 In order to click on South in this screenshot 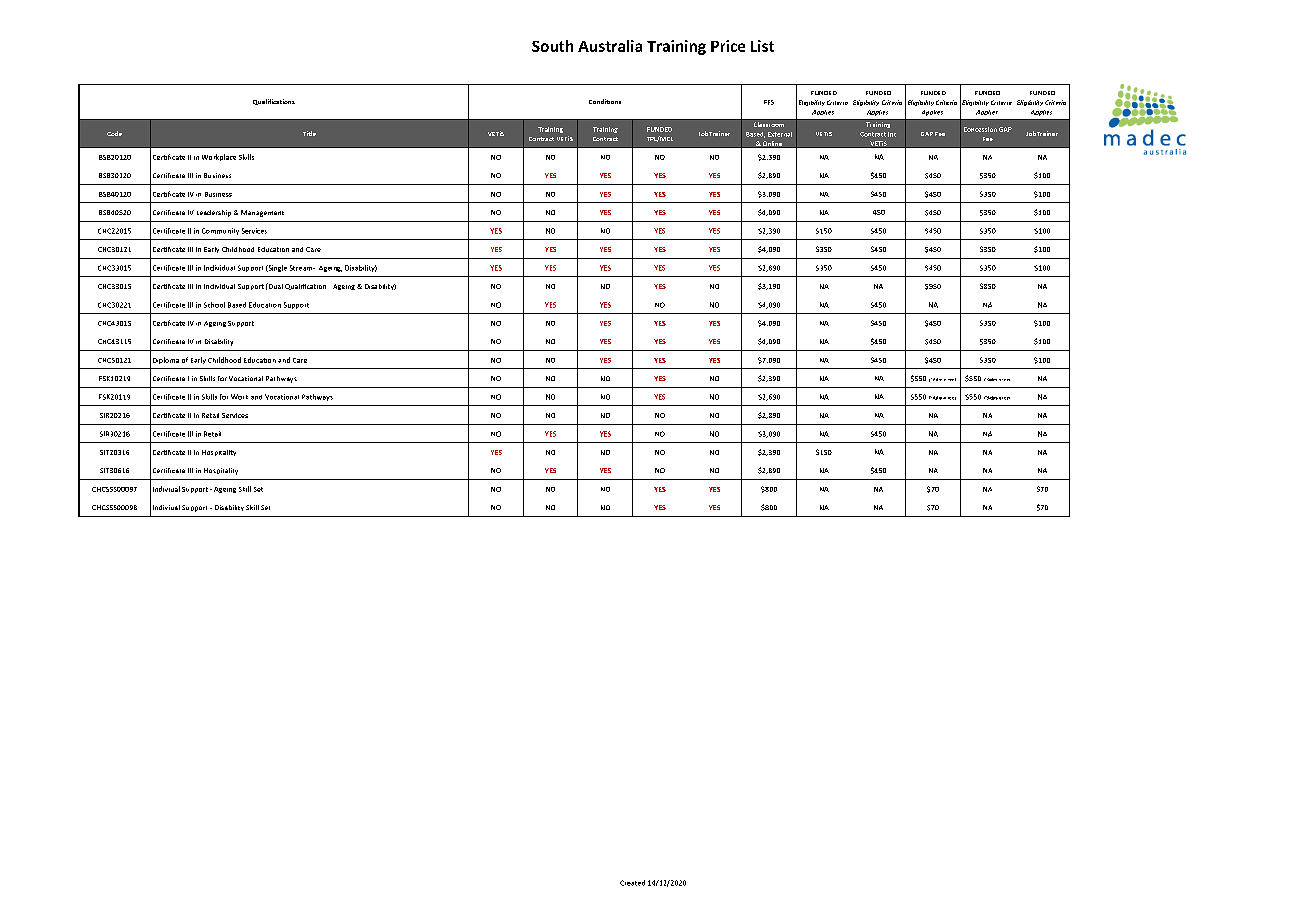, I will do `click(552, 46)`.
